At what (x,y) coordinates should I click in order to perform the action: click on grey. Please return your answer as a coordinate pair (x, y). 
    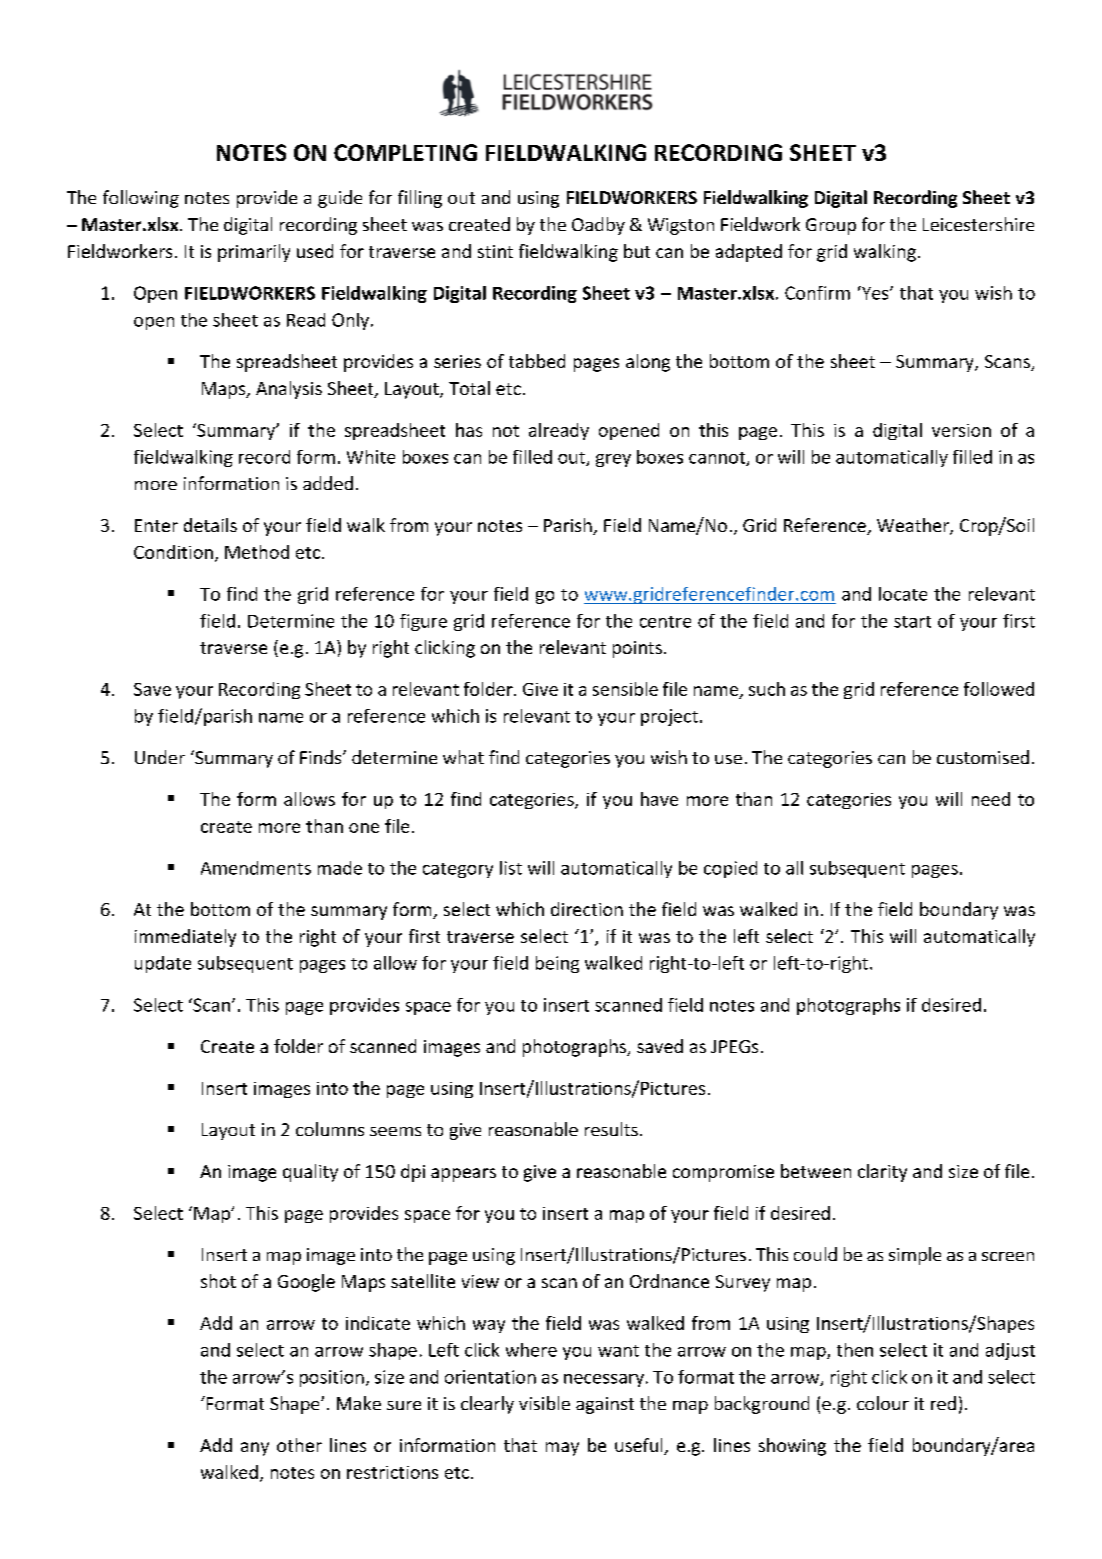
    Looking at the image, I should click on (613, 460).
